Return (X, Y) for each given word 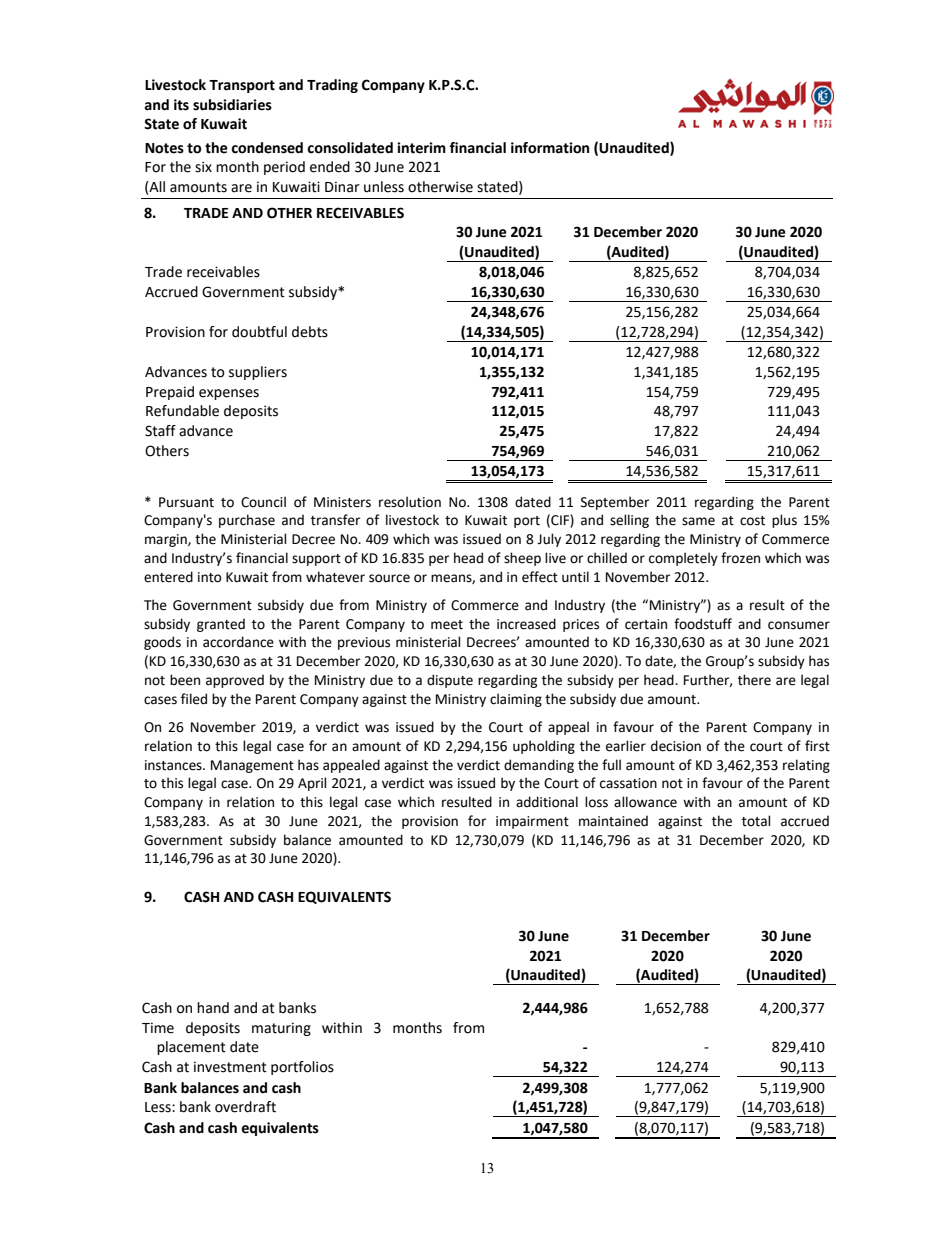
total (756, 821)
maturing (281, 1029)
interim (421, 148)
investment (230, 1067)
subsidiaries (232, 105)
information (550, 148)
